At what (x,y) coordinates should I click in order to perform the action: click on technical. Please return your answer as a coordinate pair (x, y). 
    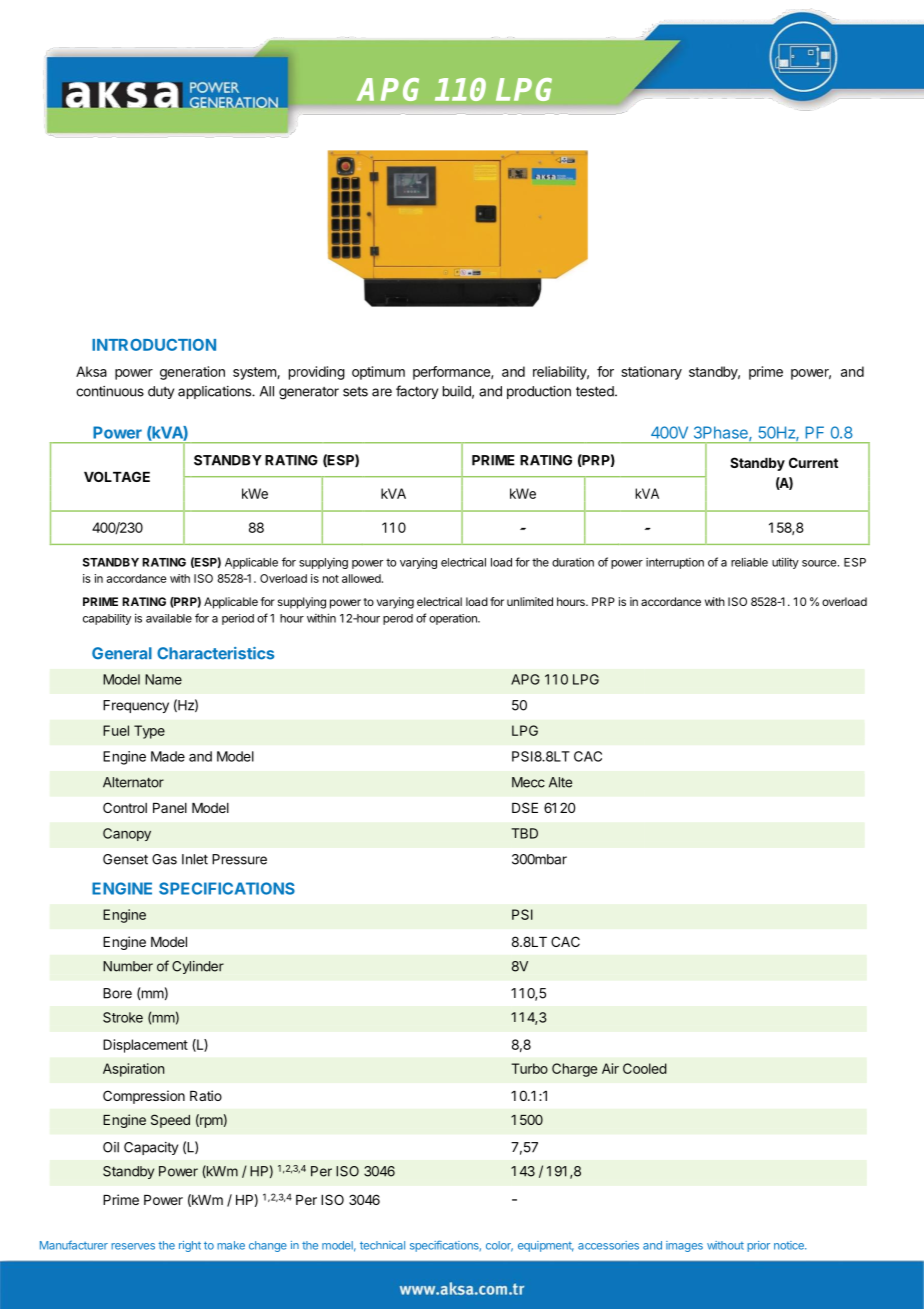
    Looking at the image, I should click on (382, 1245).
